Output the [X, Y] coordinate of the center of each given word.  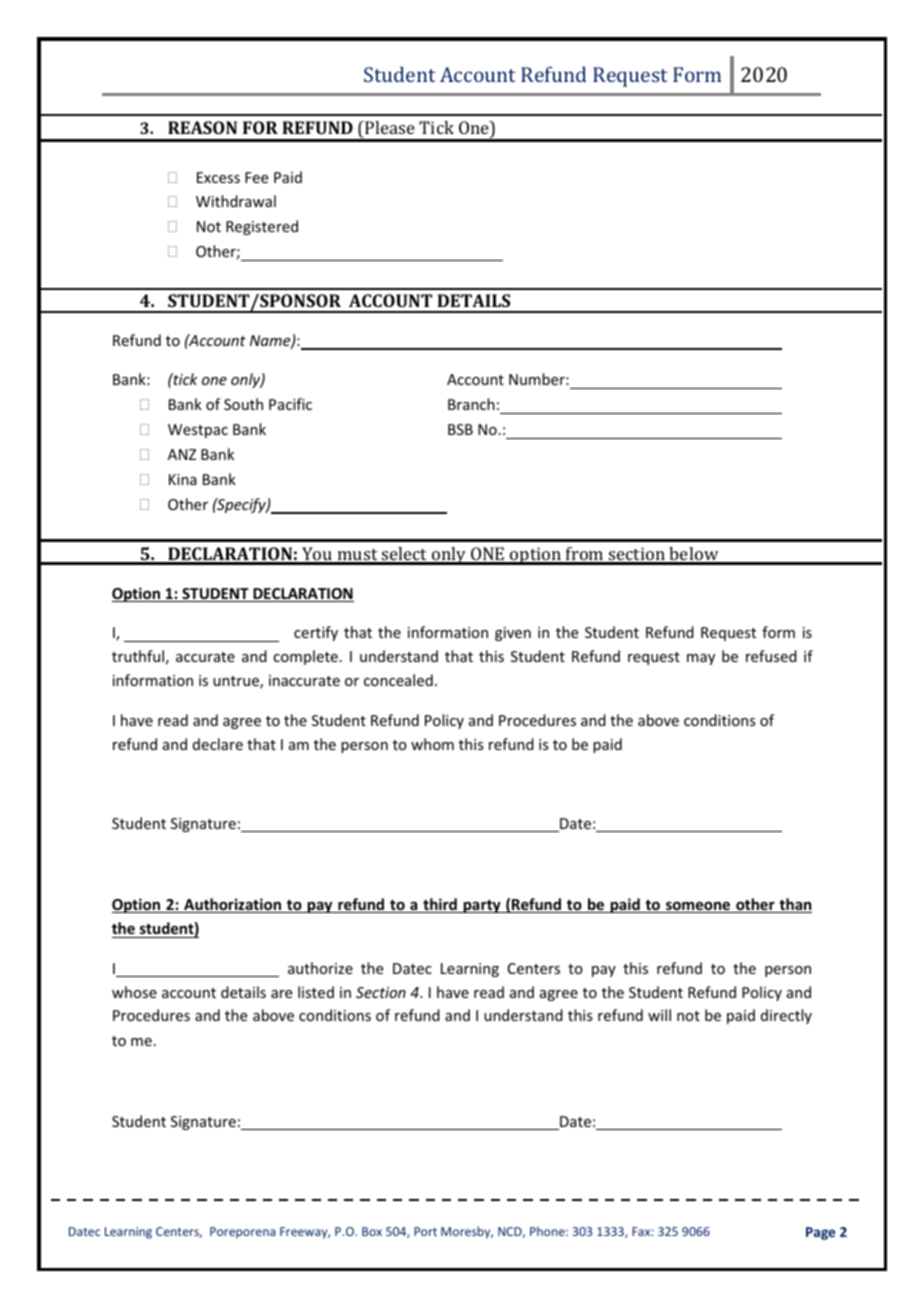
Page [820, 1233]
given [513, 634]
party [482, 906]
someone [698, 907]
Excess [218, 177]
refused [771, 656]
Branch [471, 404]
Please [389, 127]
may [701, 659]
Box [372, 1231]
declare [218, 744]
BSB [460, 429]
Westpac [198, 431]
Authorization [232, 905]
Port [425, 1231]
